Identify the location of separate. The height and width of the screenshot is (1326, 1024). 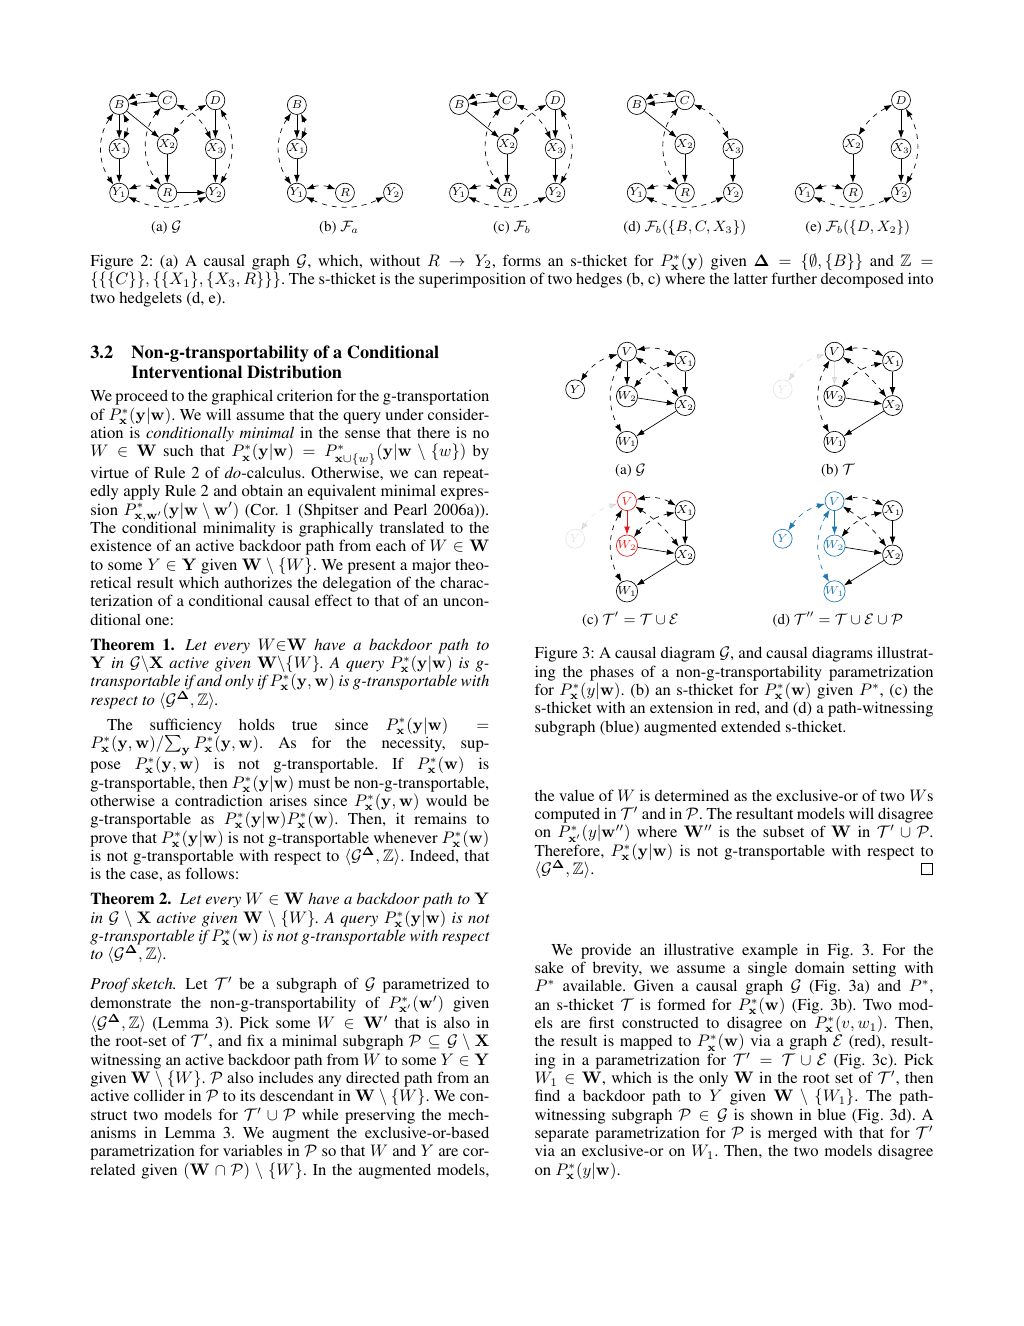
(562, 1136).
